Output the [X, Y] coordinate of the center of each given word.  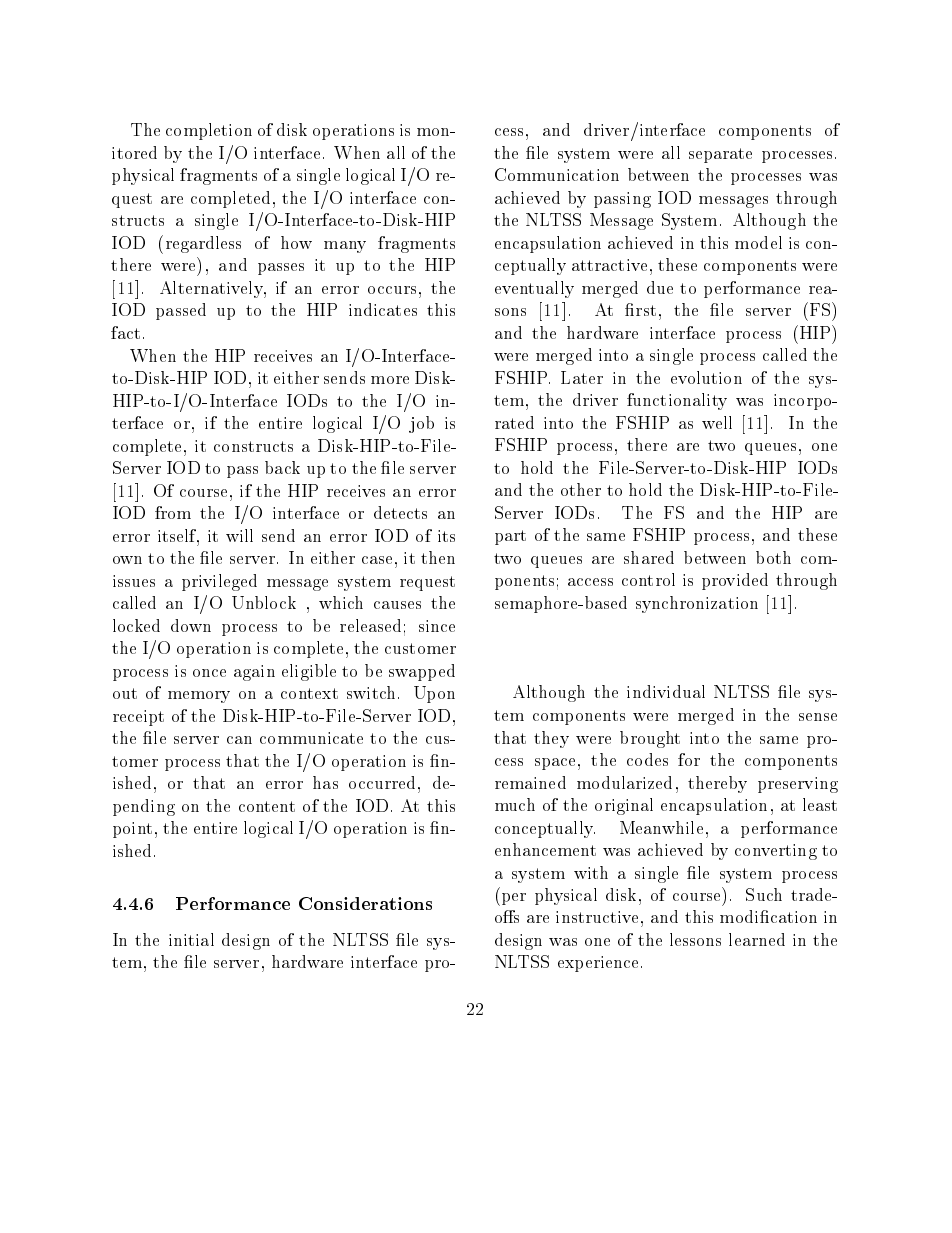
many [345, 247]
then [438, 557]
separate [720, 155]
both [773, 557]
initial [191, 939]
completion [209, 131]
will [239, 535]
